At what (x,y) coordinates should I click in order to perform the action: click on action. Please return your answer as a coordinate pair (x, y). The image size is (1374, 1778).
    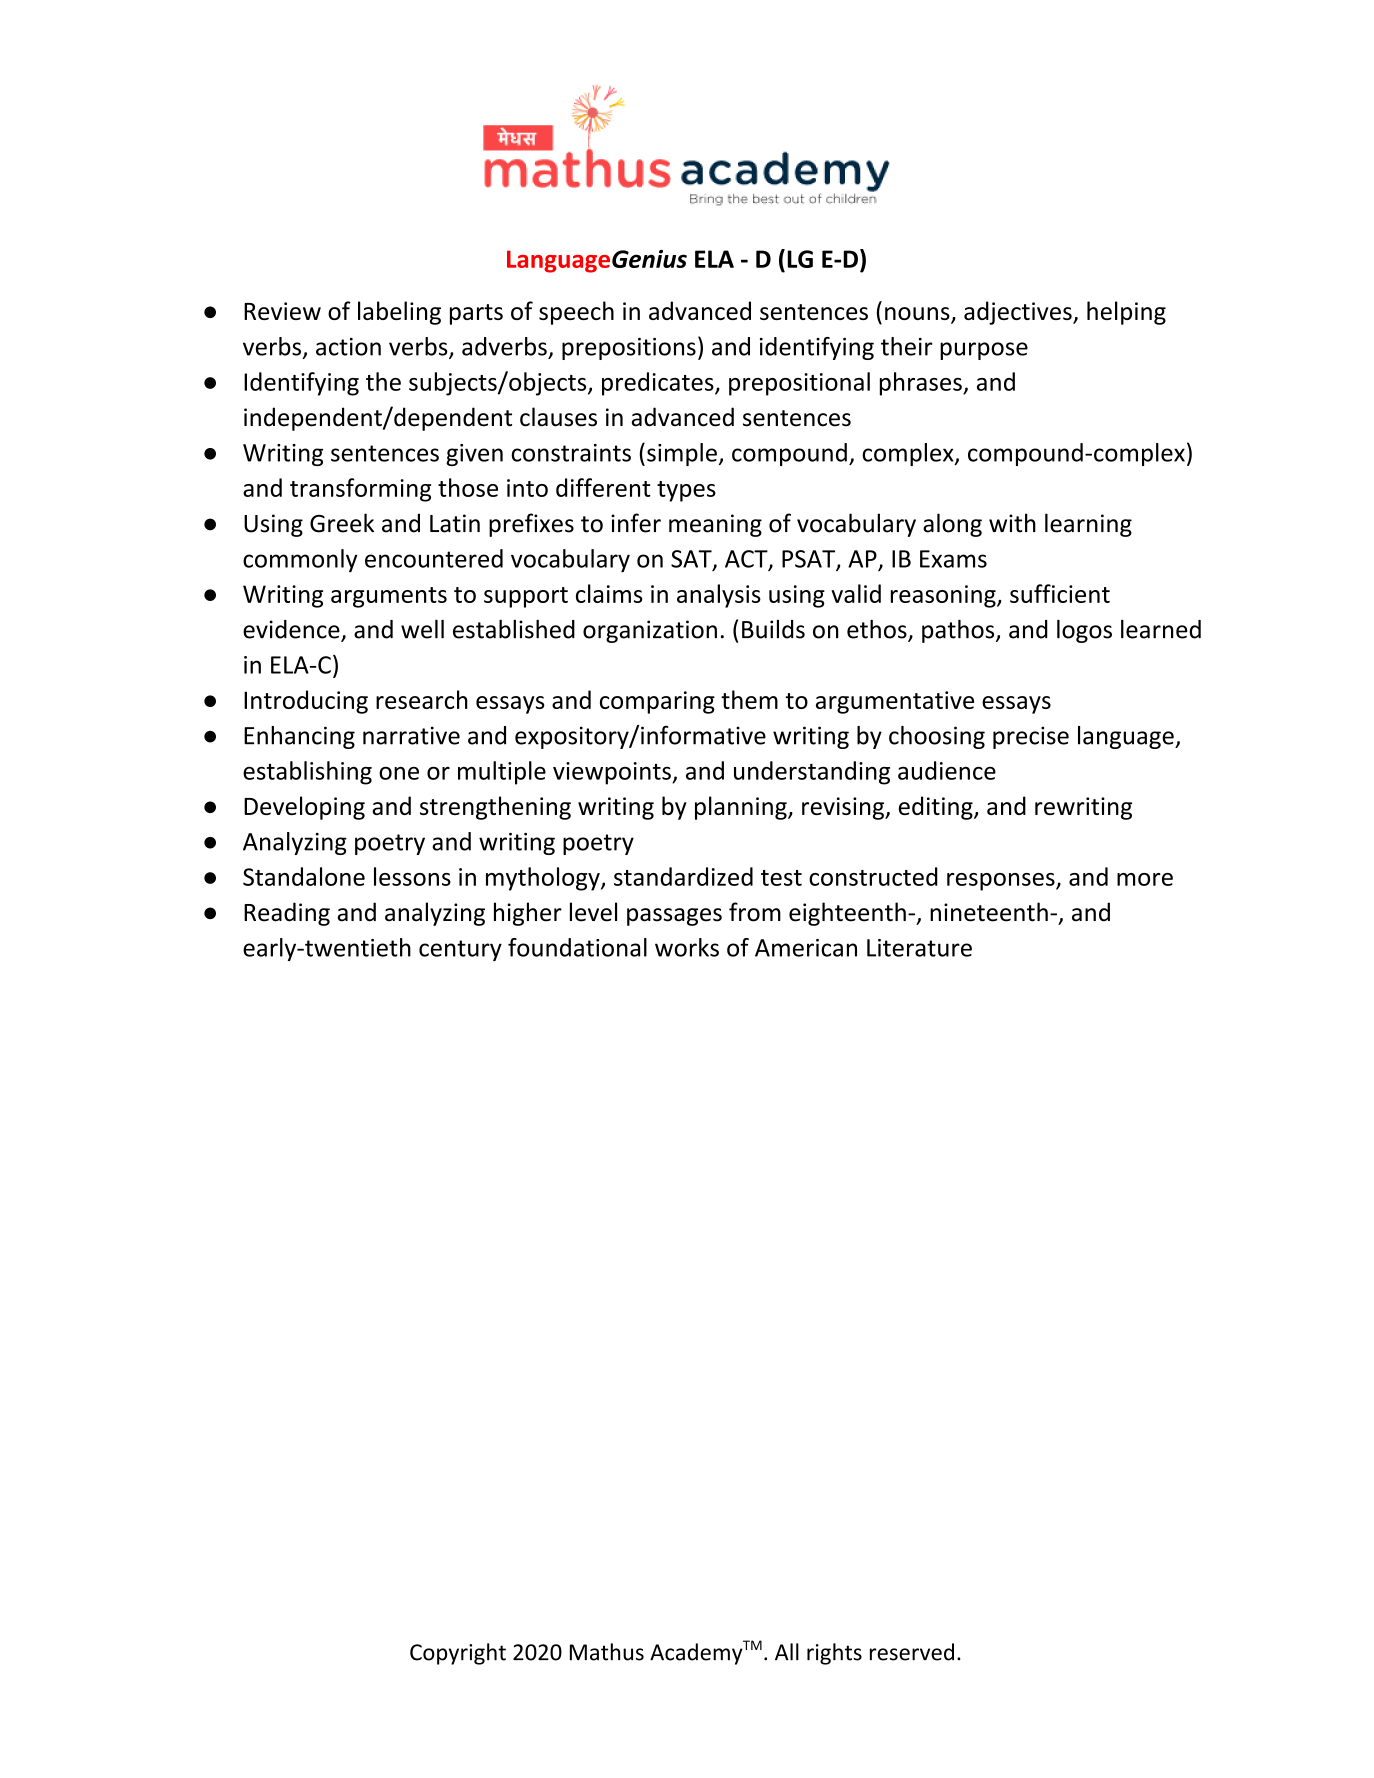
    Looking at the image, I should click on (348, 347).
